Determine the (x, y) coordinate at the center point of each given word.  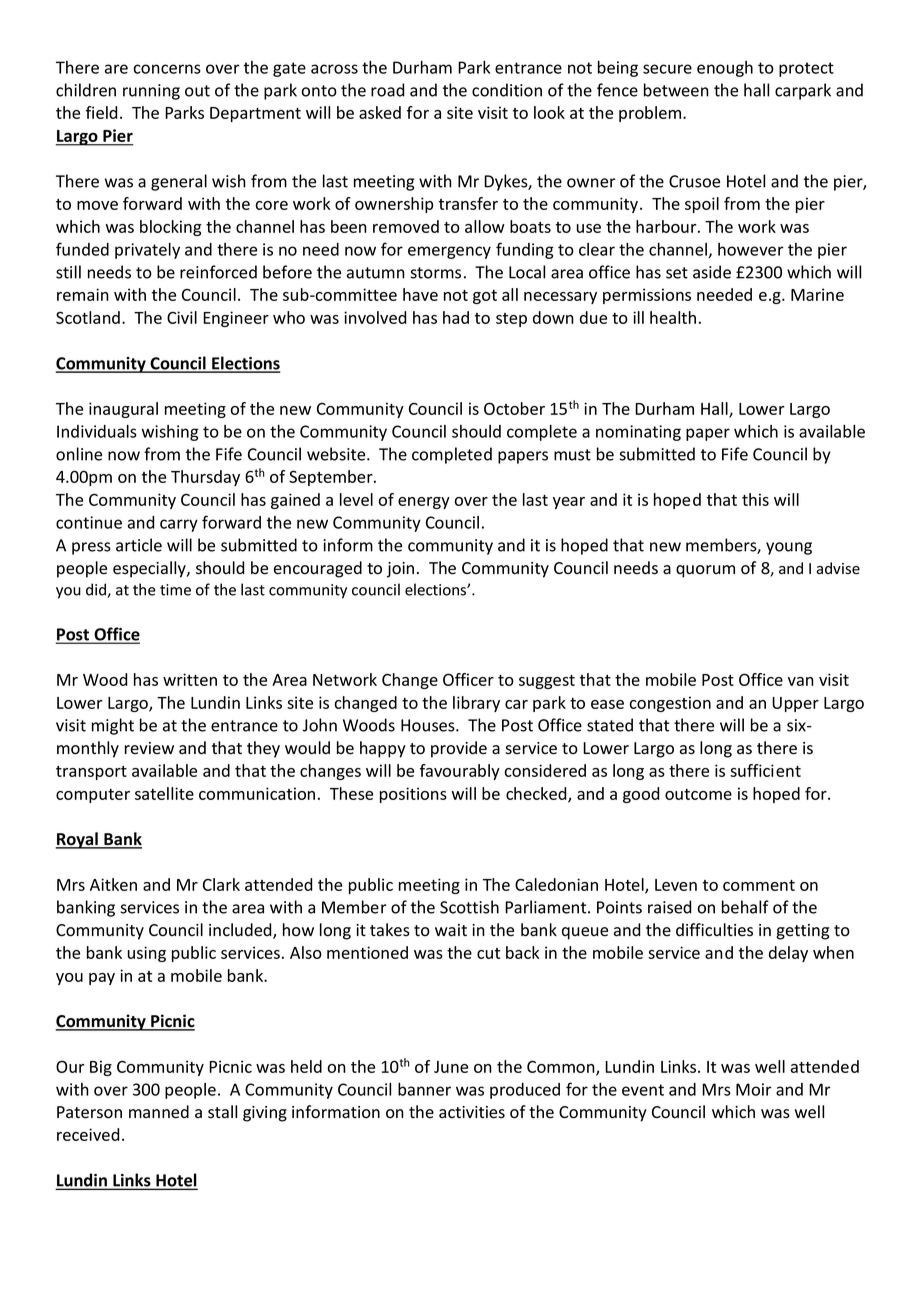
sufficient (765, 770)
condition (507, 90)
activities (472, 1112)
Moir (754, 1089)
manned (159, 1112)
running (151, 92)
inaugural (123, 410)
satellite (164, 793)
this (755, 499)
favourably (460, 772)
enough (725, 69)
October (514, 408)
